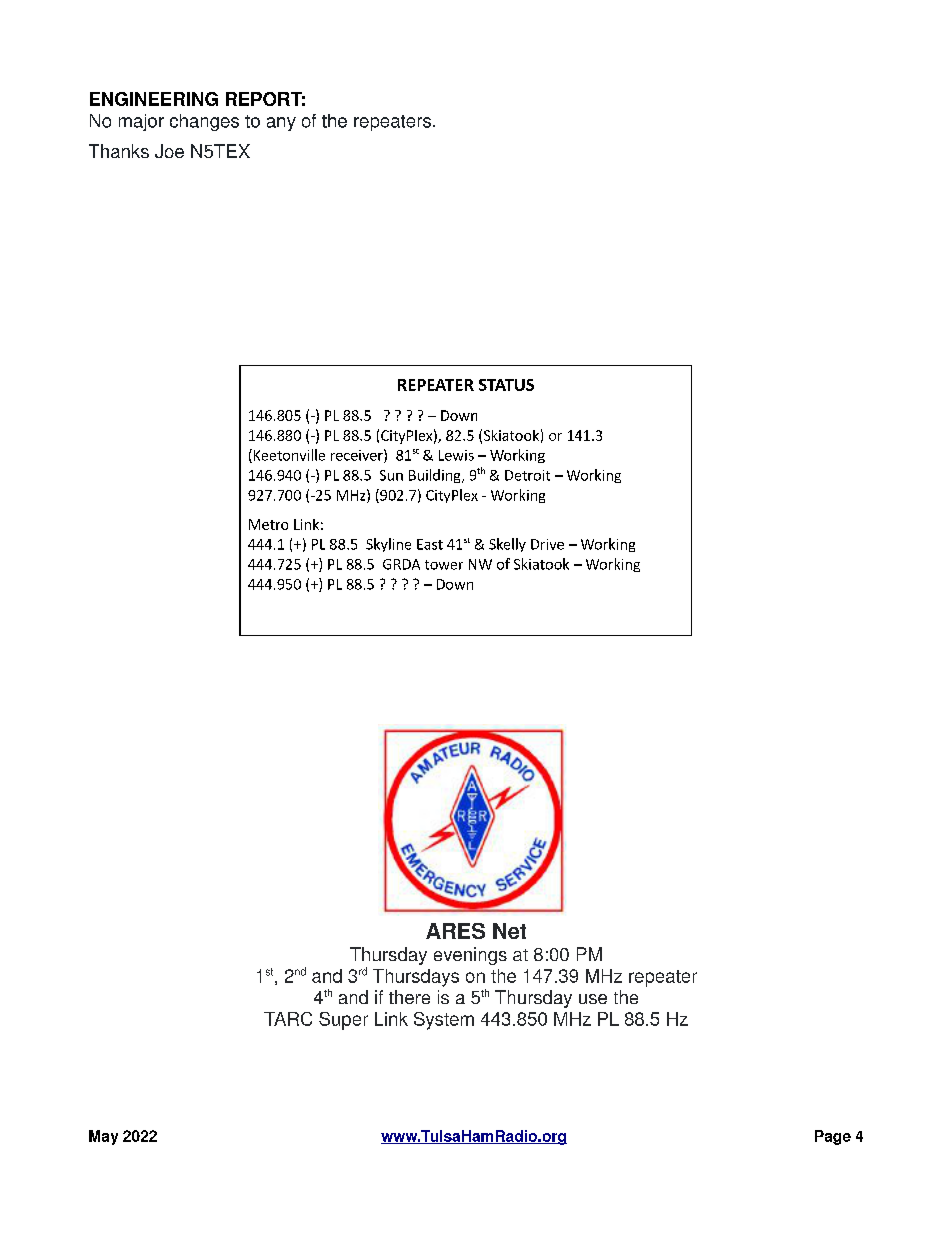 This image has height=1233, width=952. Describe the element at coordinates (281, 124) in the image. I see `any` at that location.
